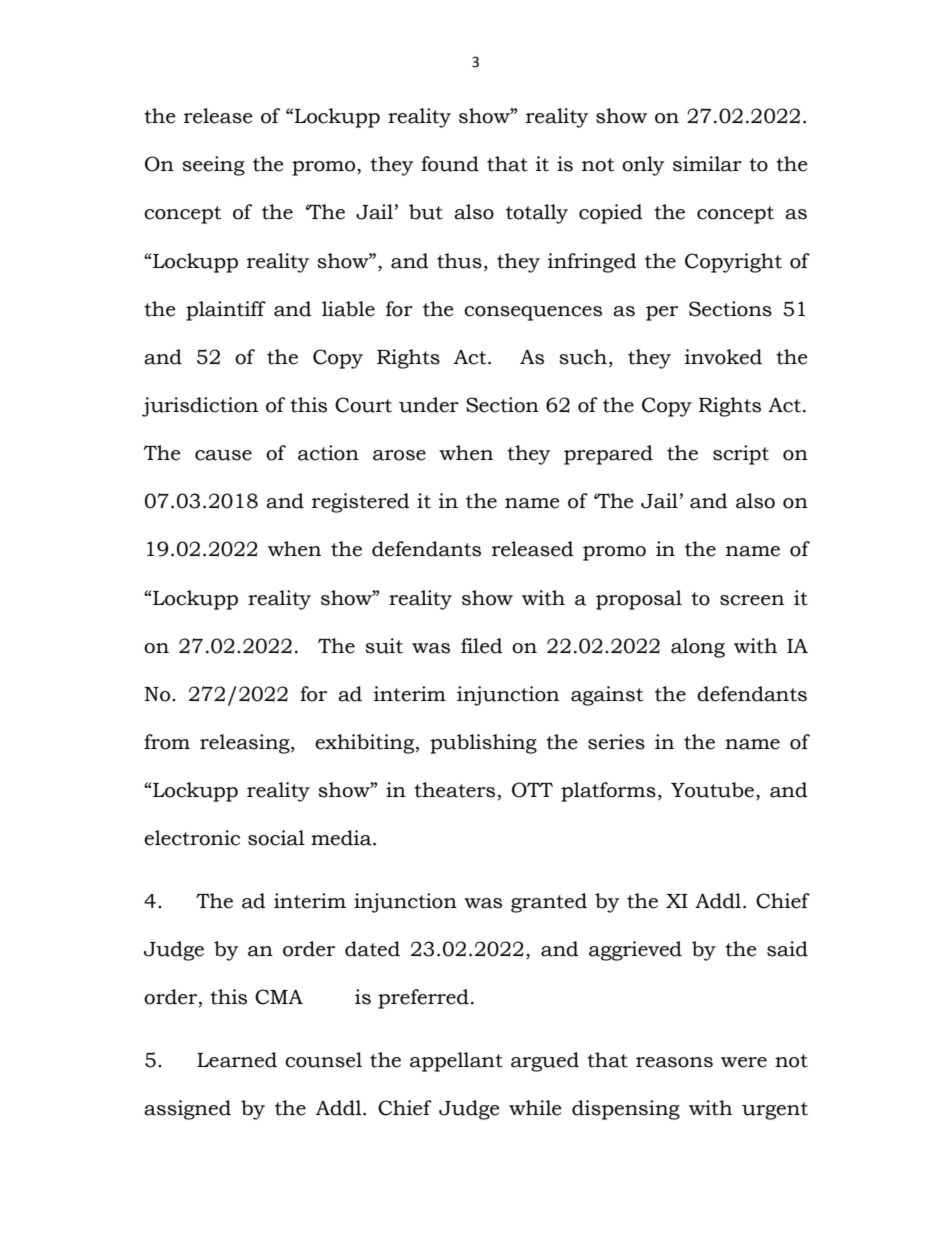  I want to click on while, so click(535, 1108).
